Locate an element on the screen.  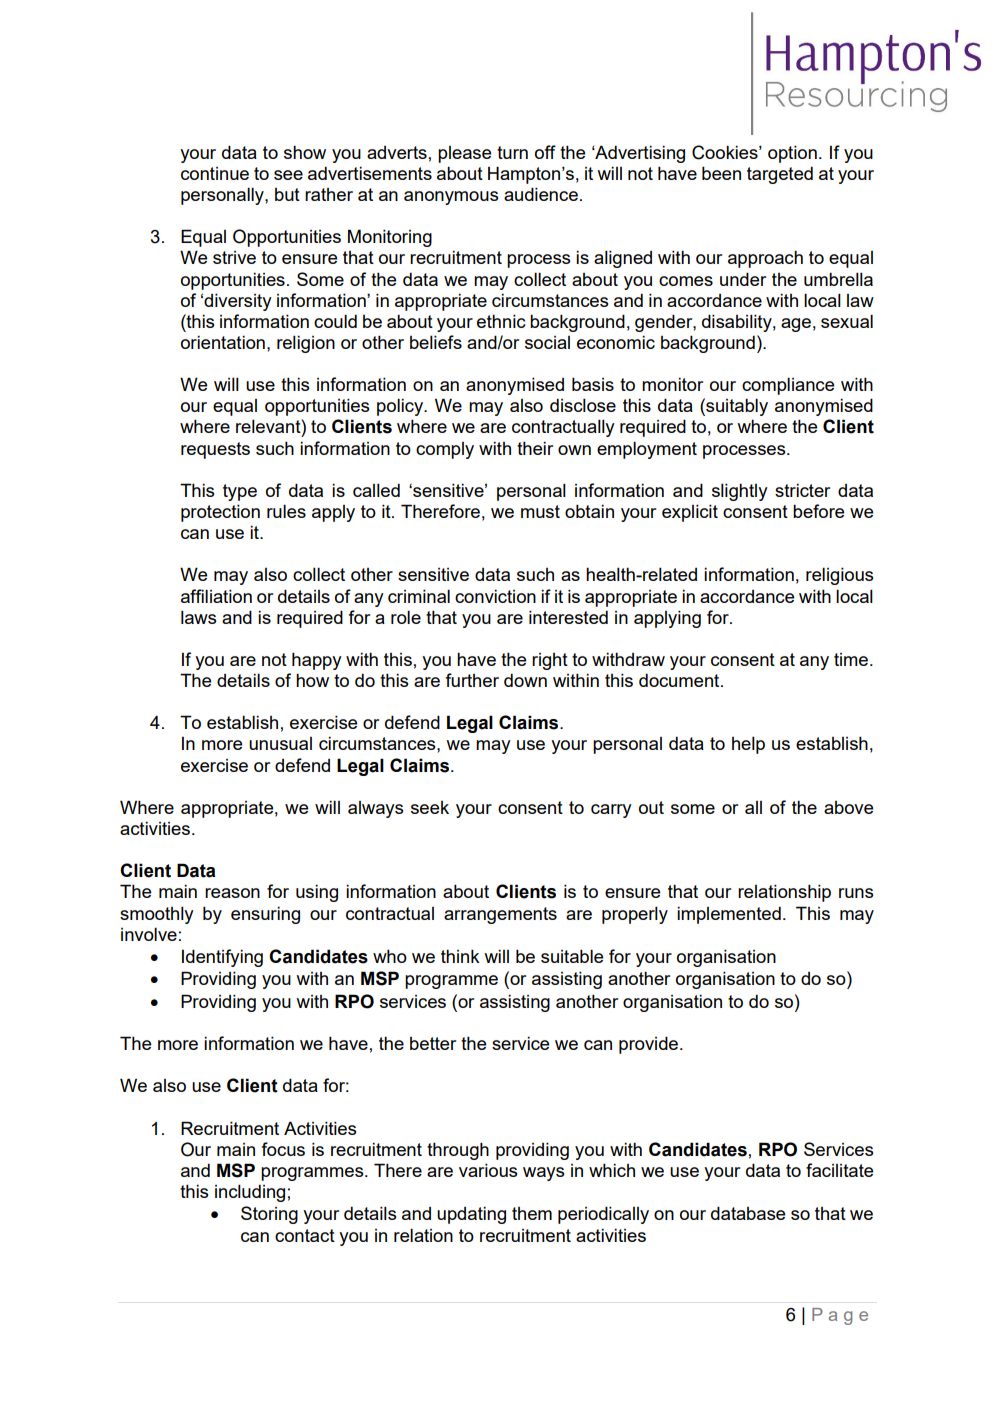
down is located at coordinates (525, 680).
